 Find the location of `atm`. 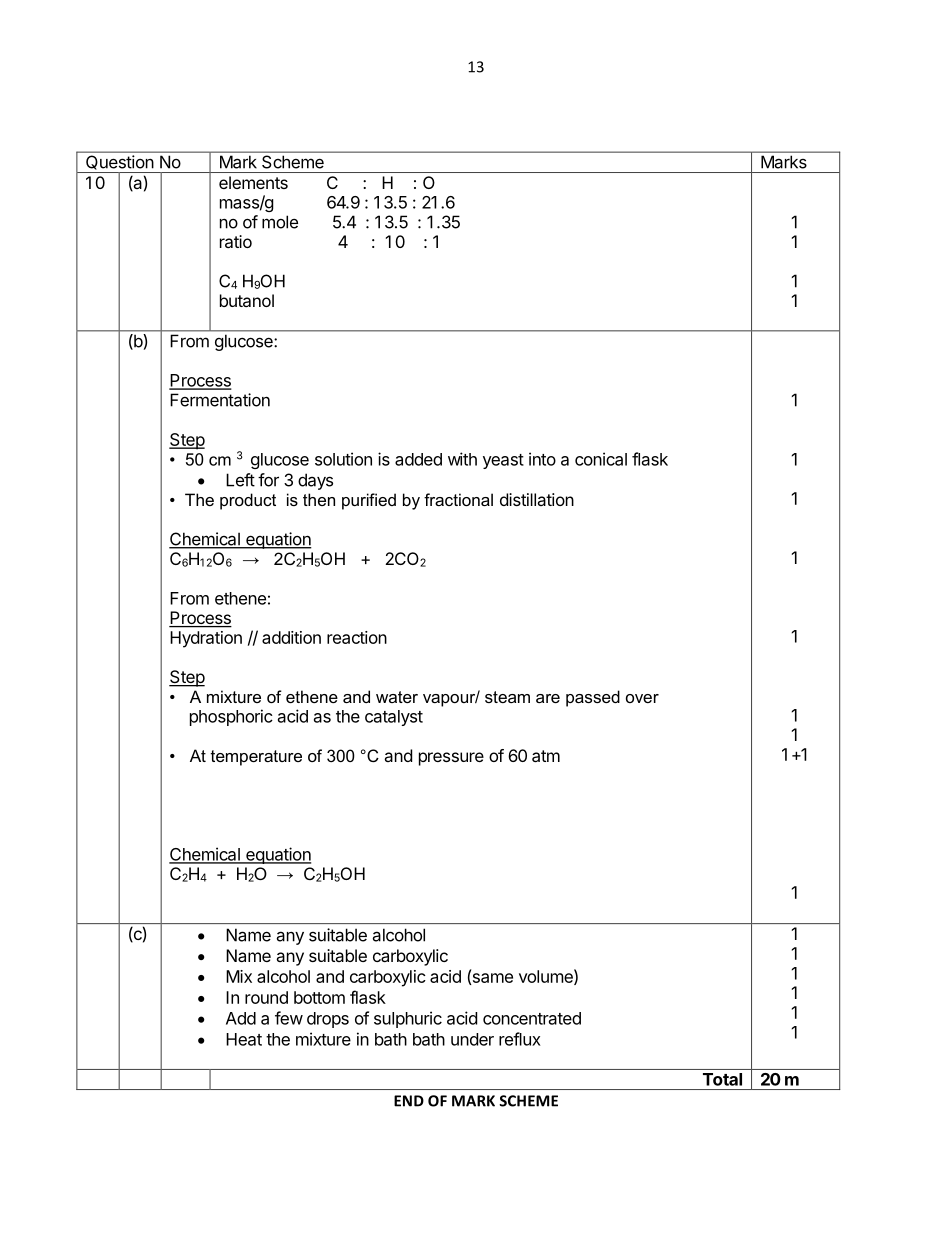

atm is located at coordinates (546, 756).
